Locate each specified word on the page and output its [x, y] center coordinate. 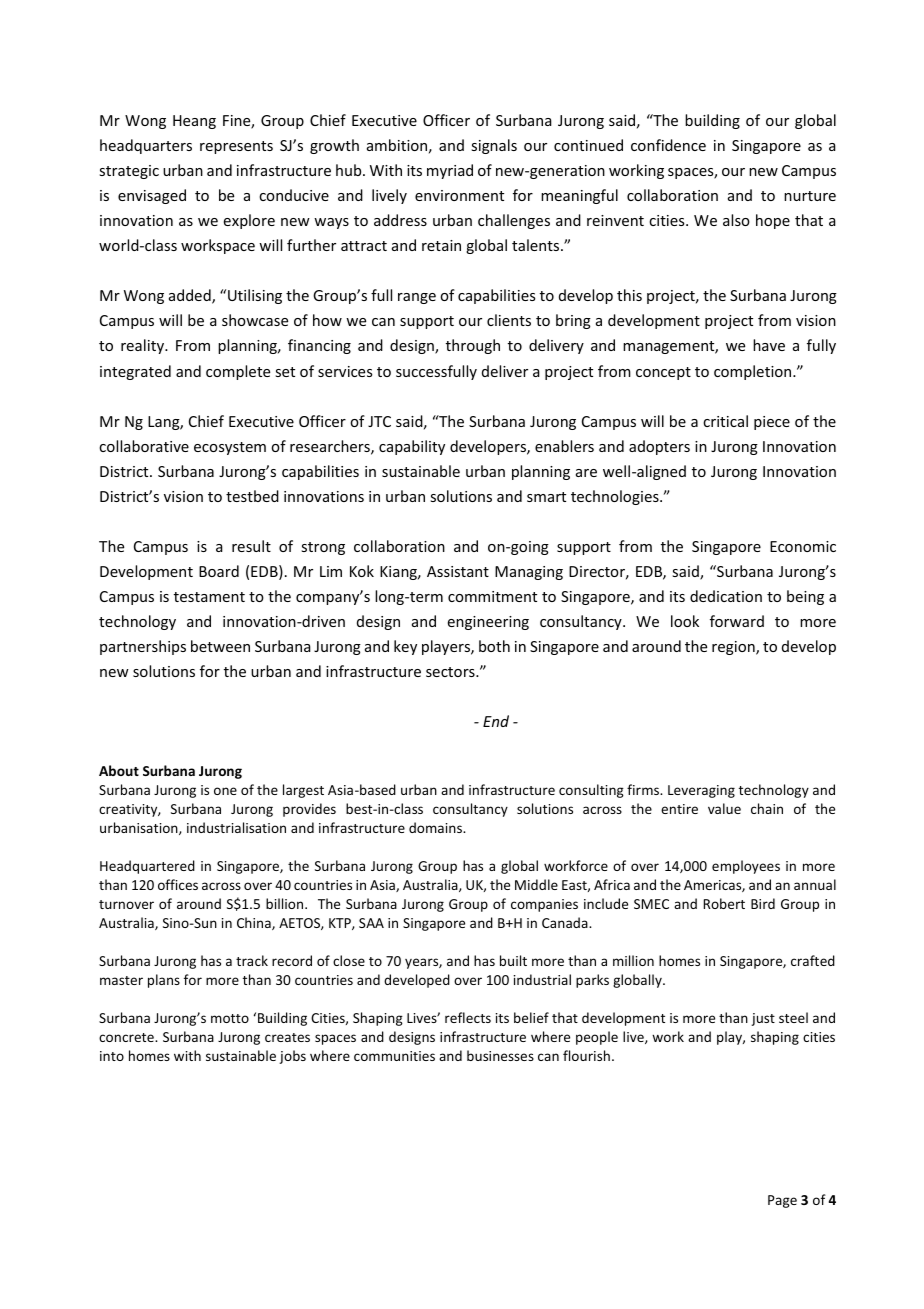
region [734, 648]
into [112, 1056]
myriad [450, 171]
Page [782, 1201]
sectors [451, 672]
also [736, 220]
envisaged [152, 196]
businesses [500, 1055]
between [220, 646]
